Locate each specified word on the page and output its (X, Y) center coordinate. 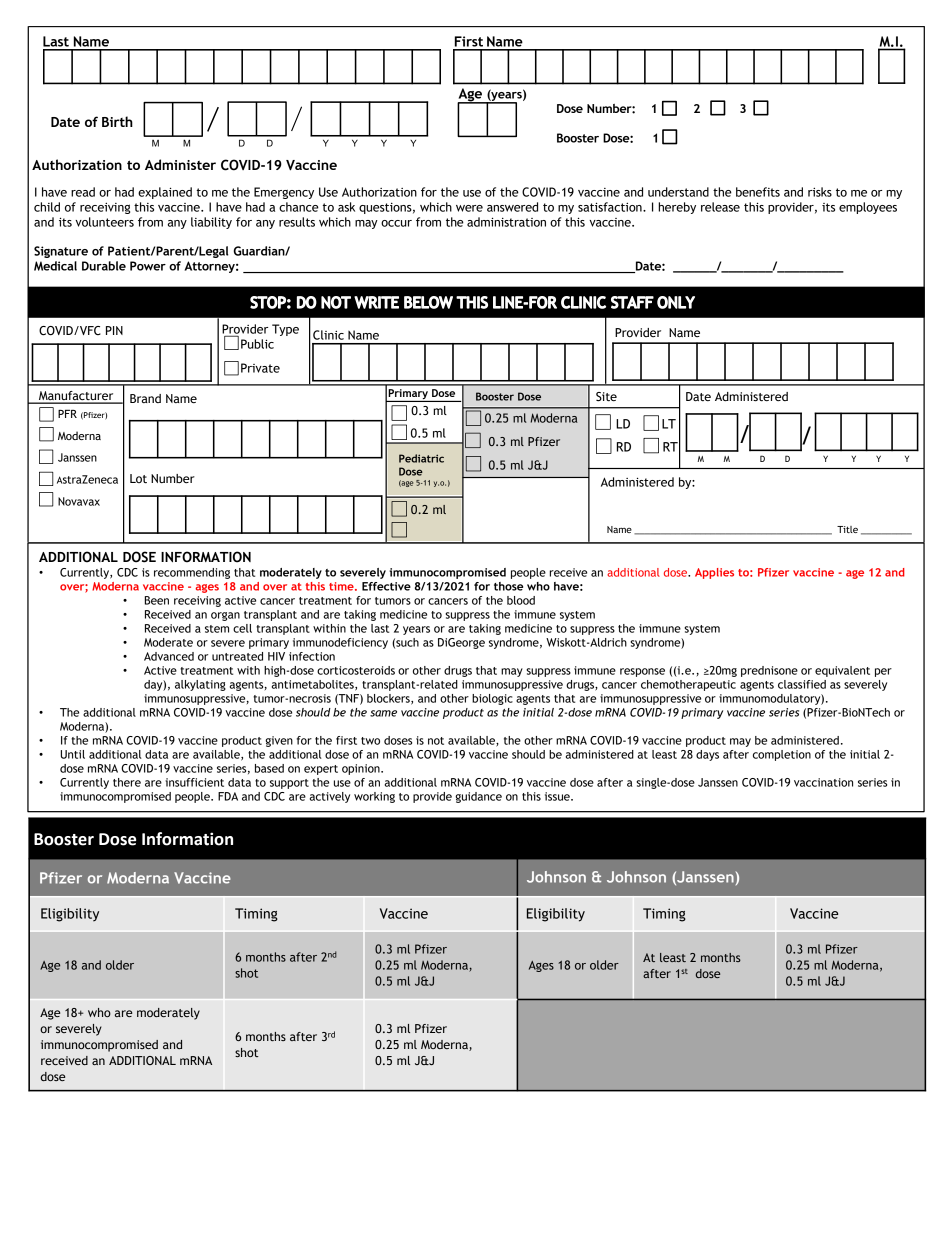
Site (606, 397)
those (508, 586)
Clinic (328, 335)
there (127, 782)
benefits (758, 192)
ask (346, 207)
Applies (714, 573)
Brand (145, 398)
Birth (117, 121)
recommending (192, 573)
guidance (478, 797)
